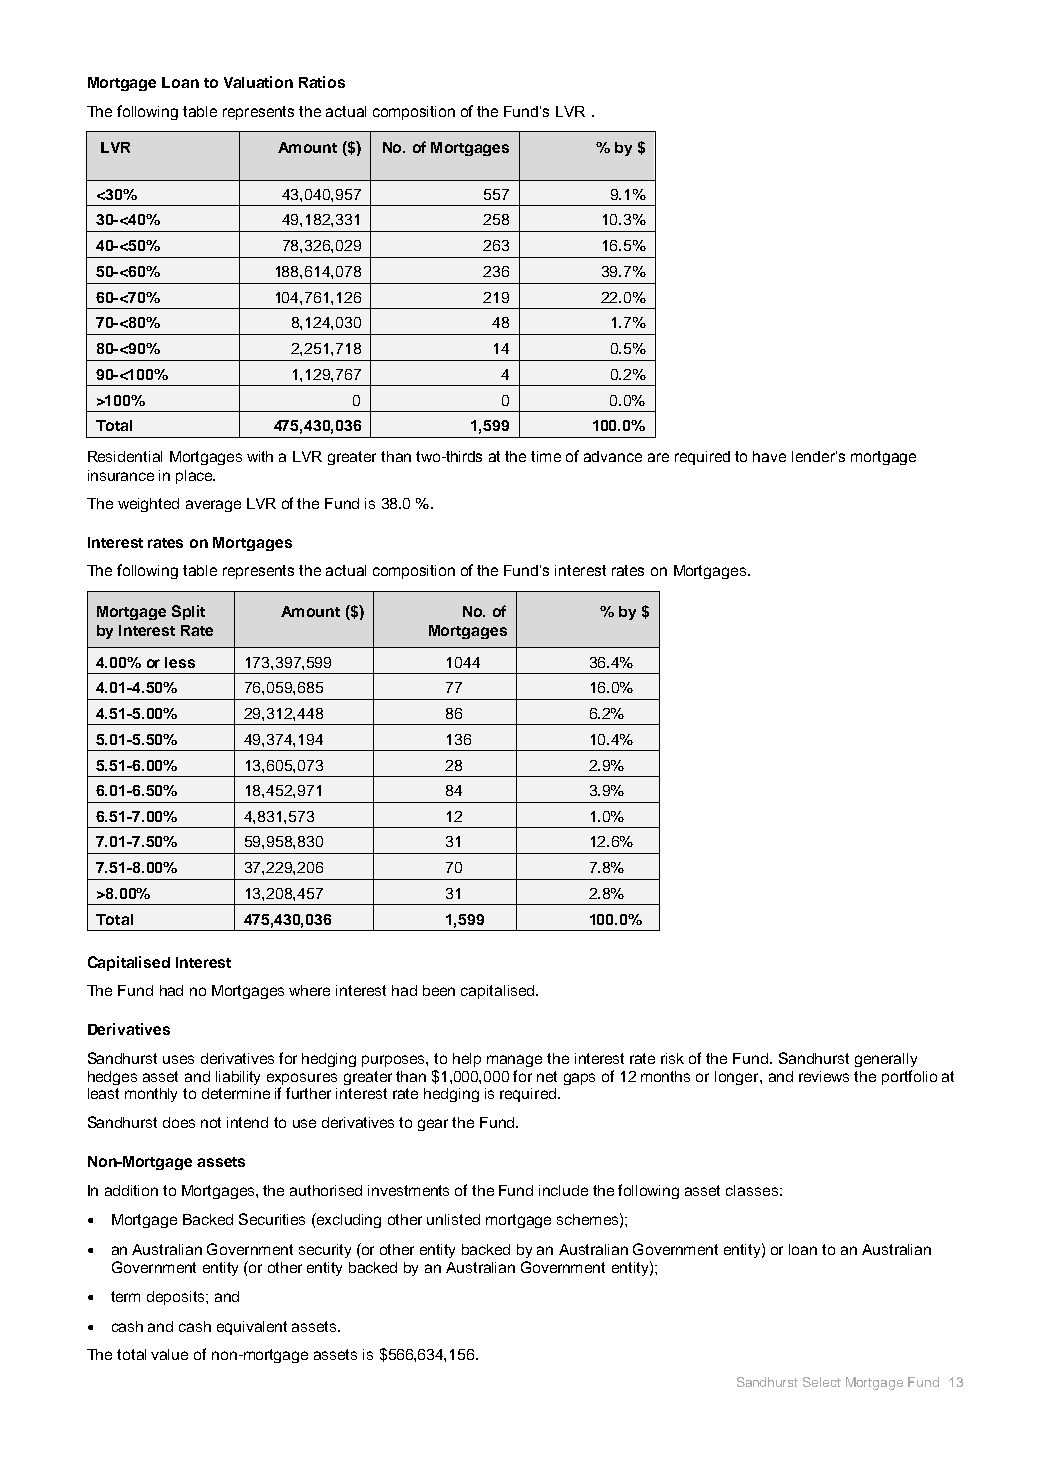  Describe the element at coordinates (769, 456) in the page. I see `have` at that location.
